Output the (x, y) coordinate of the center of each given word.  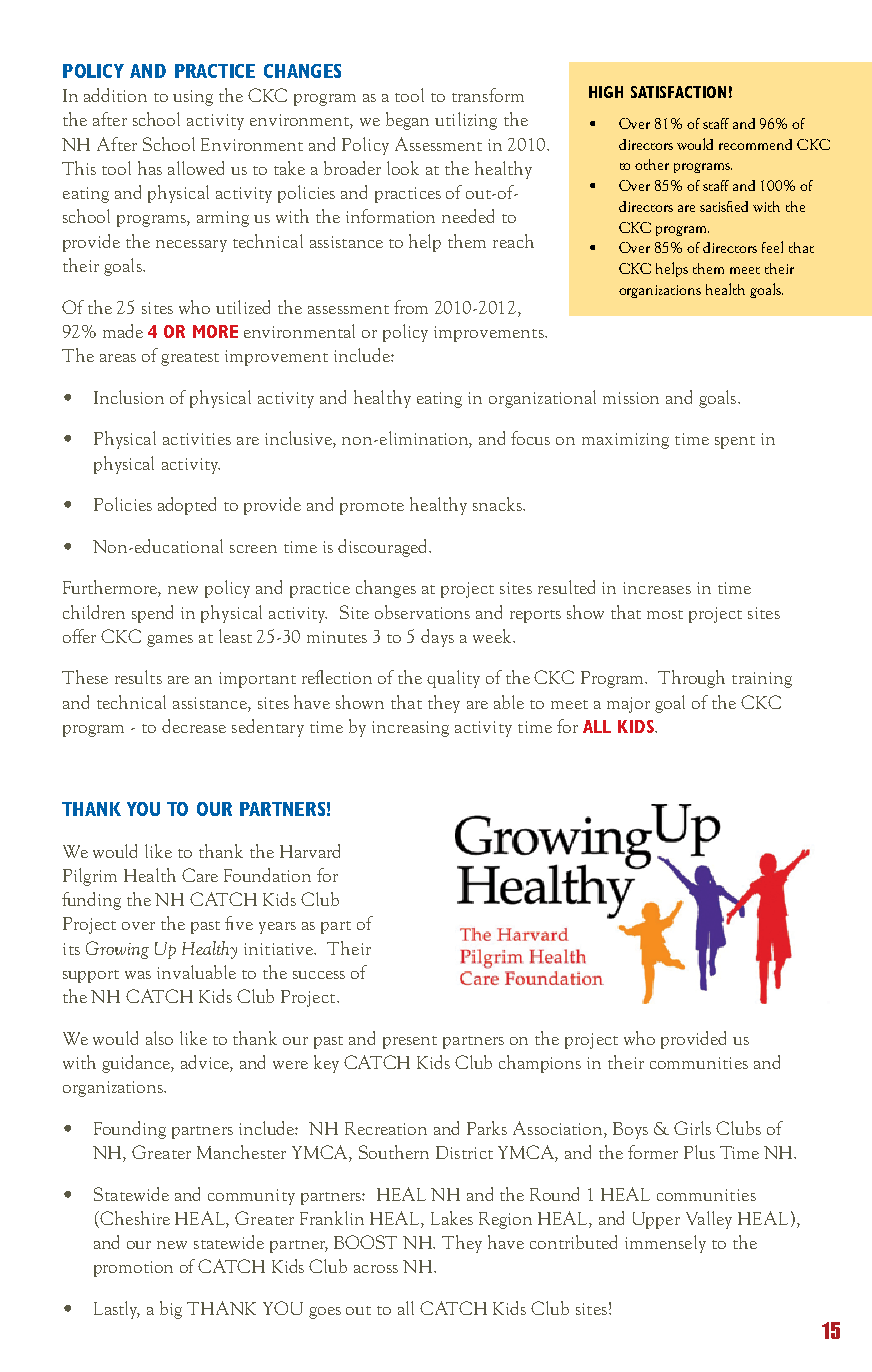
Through (691, 679)
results (138, 677)
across (376, 1269)
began (407, 121)
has (150, 168)
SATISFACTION (678, 92)
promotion (133, 1269)
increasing (410, 729)
